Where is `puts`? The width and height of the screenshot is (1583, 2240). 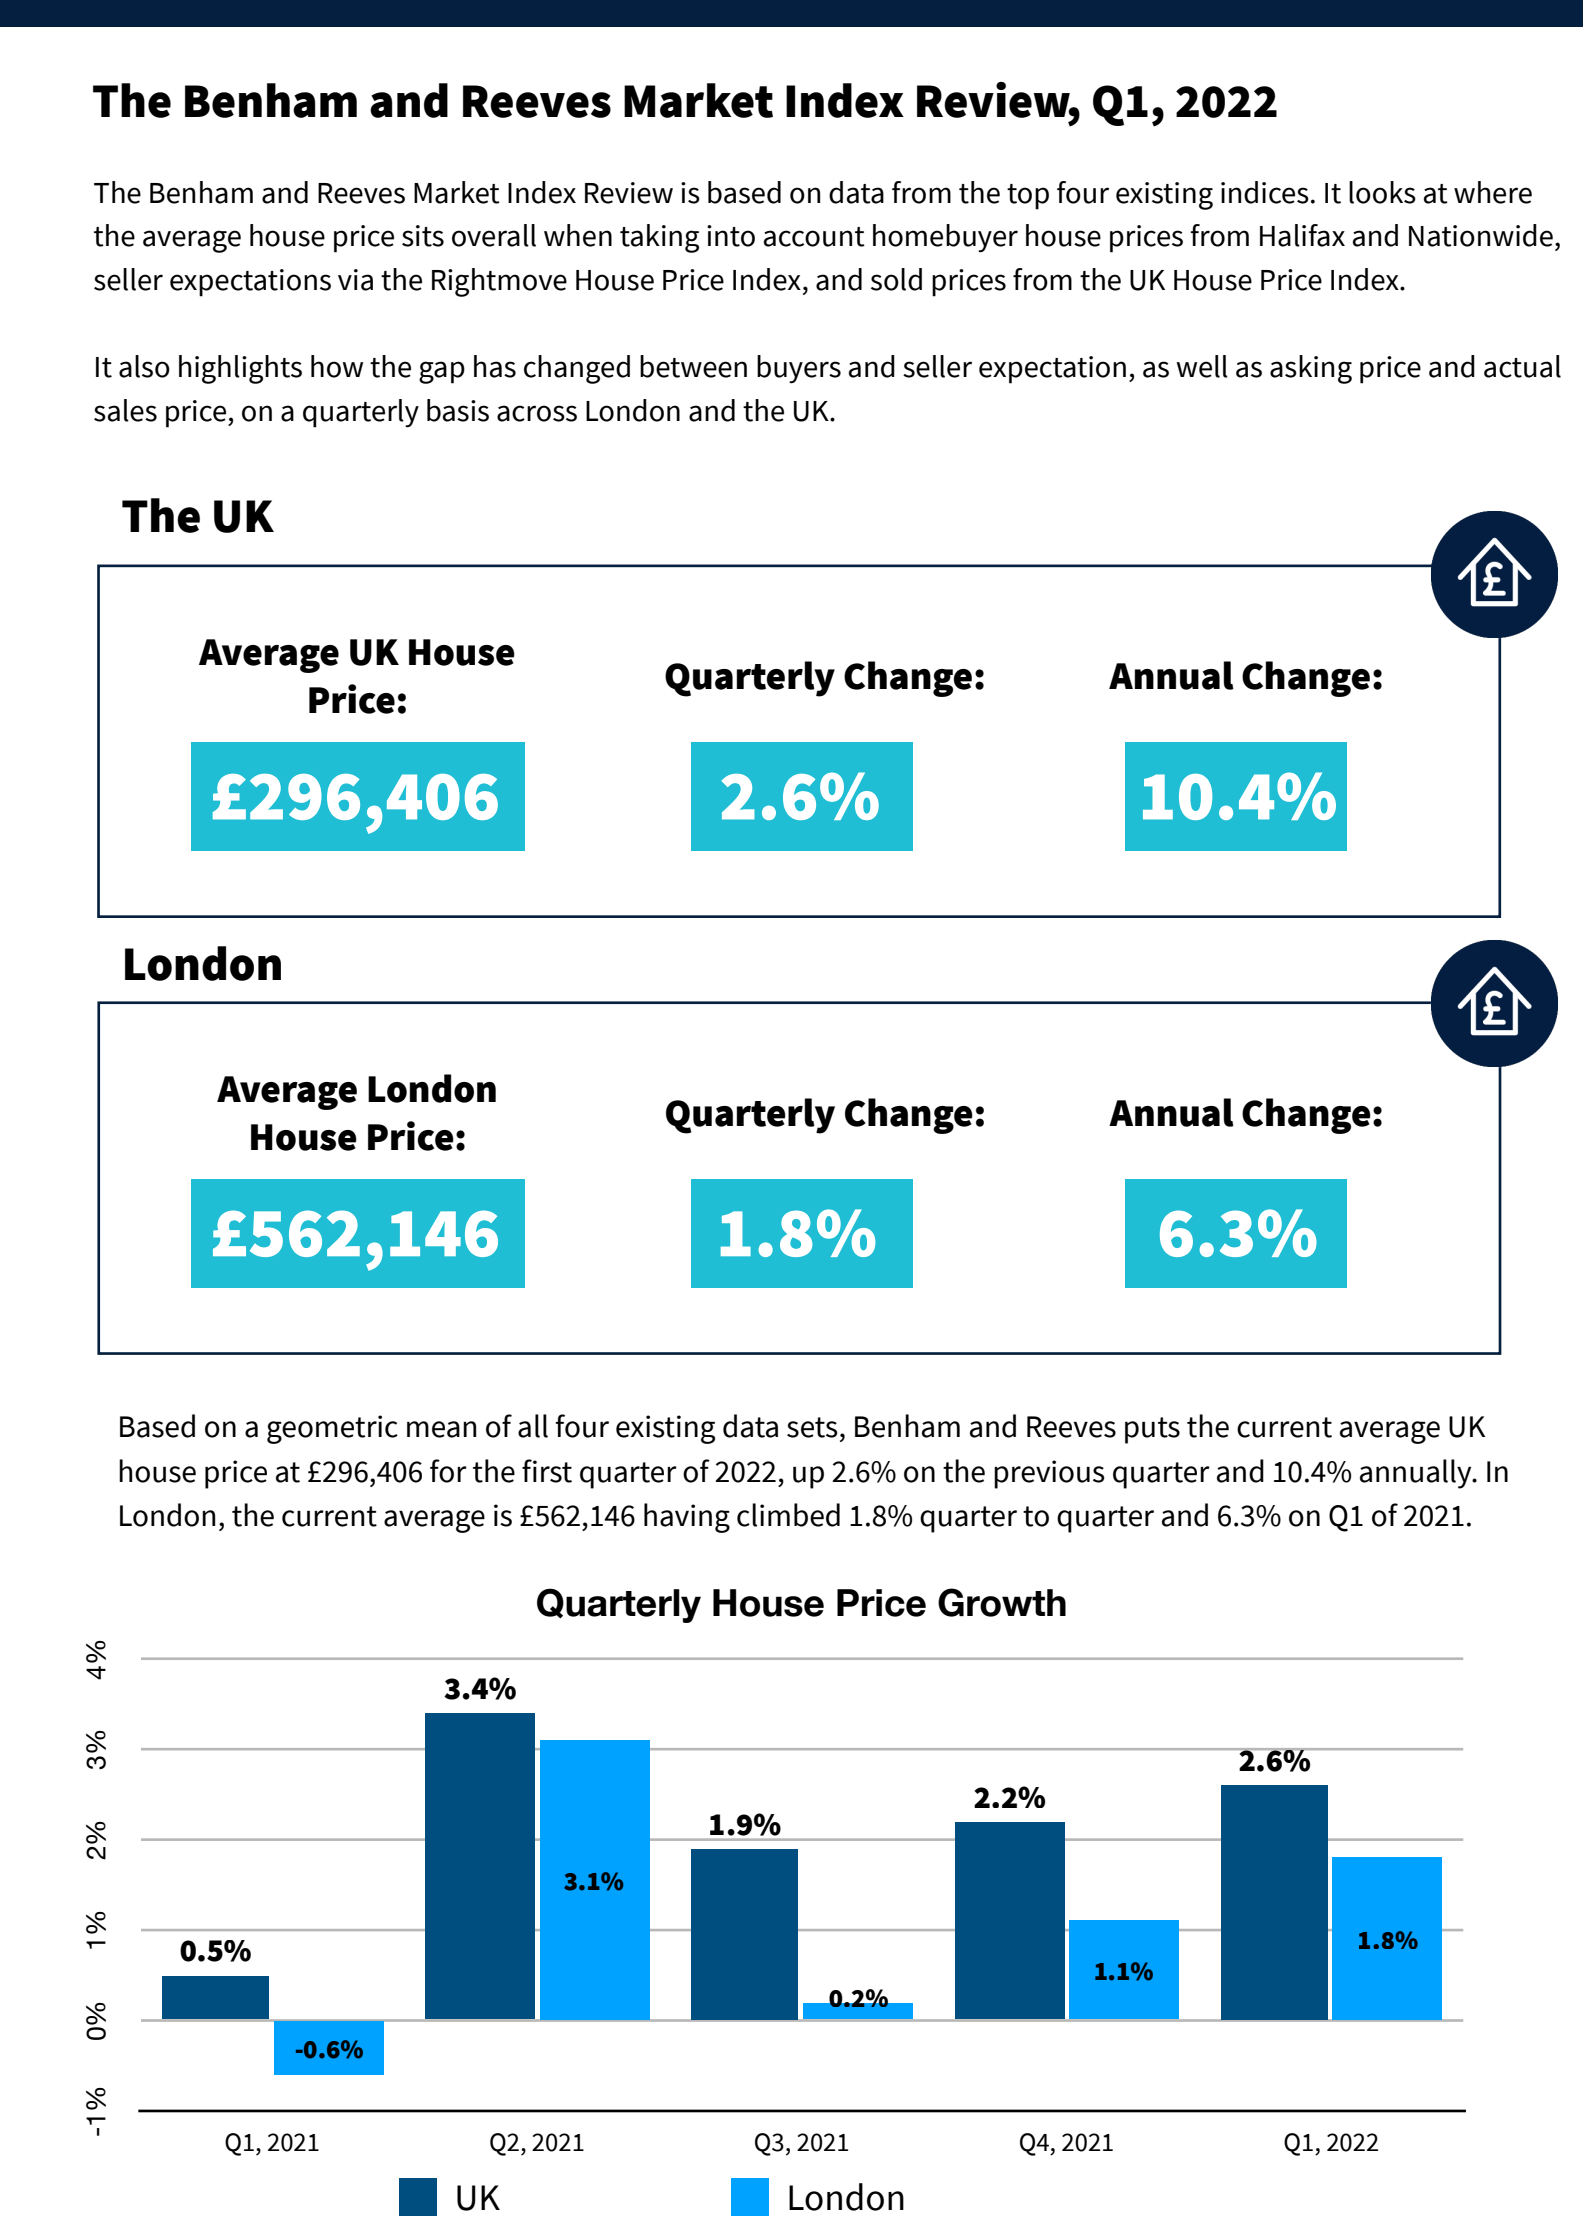 puts is located at coordinates (1152, 1430).
